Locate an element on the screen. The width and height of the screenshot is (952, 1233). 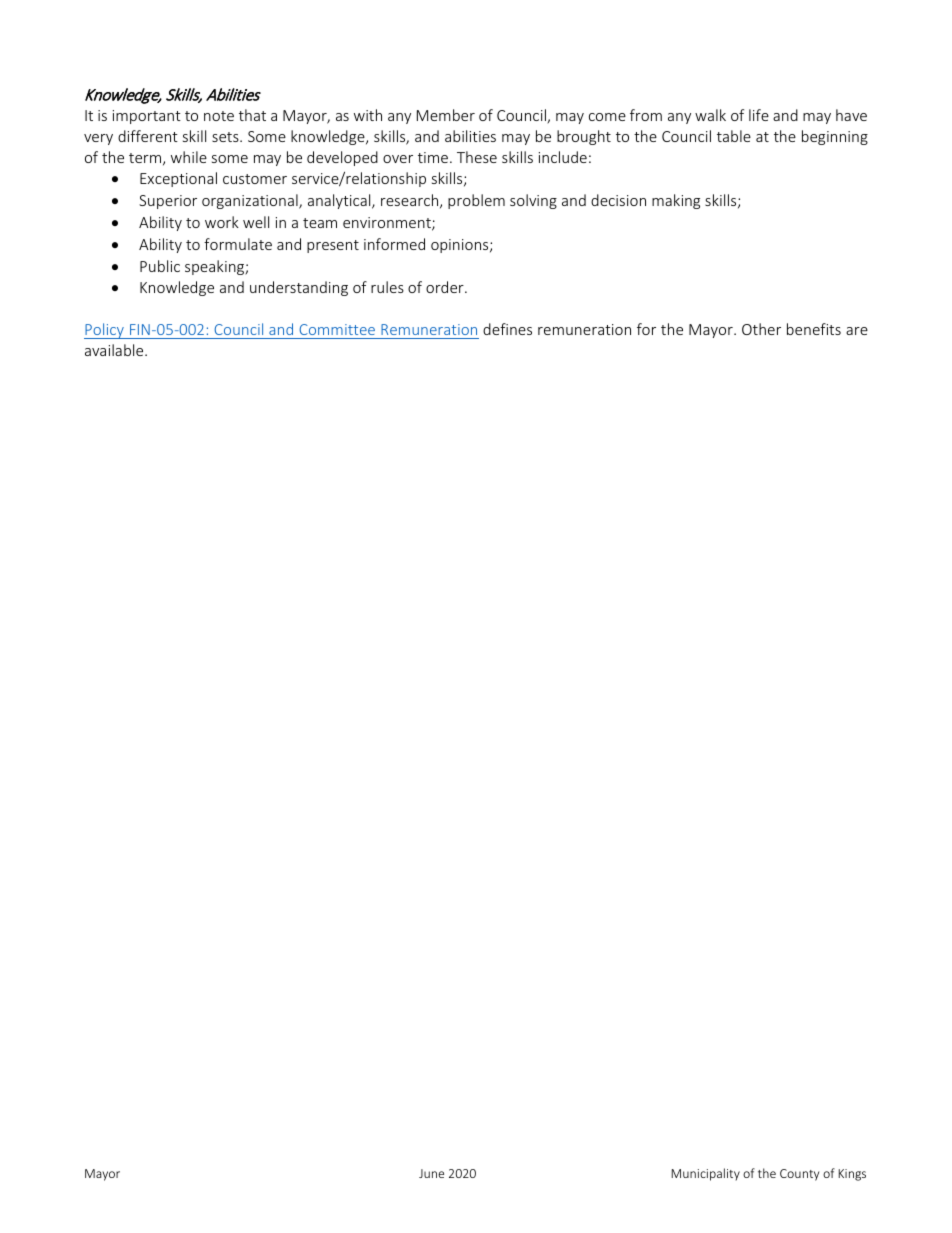
Kings is located at coordinates (852, 1175).
